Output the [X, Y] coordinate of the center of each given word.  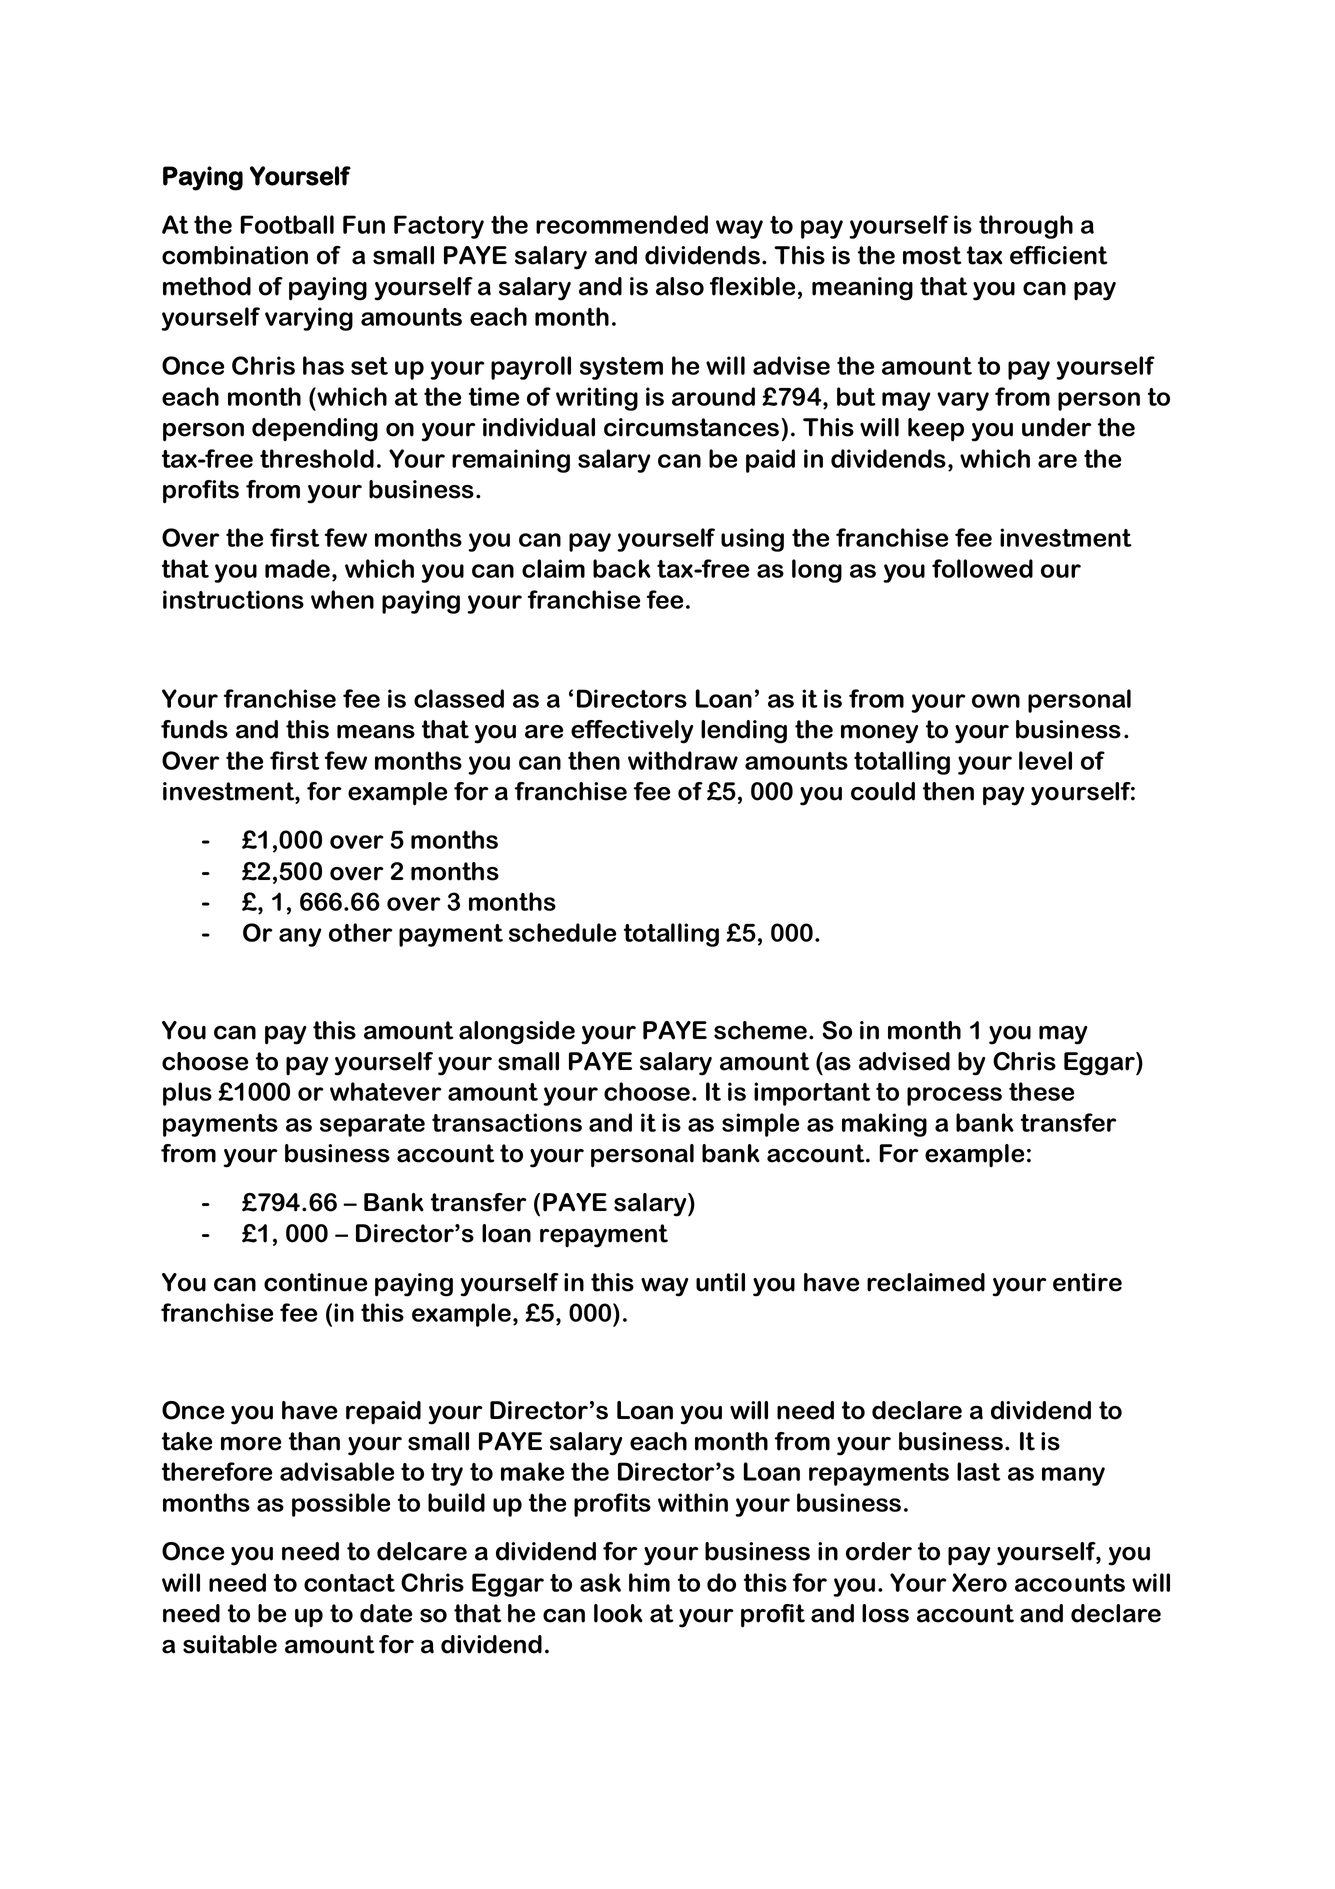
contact [349, 1583]
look [618, 1613]
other [361, 932]
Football [287, 224]
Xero [979, 1582]
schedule [562, 932]
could [883, 791]
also [680, 286]
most [932, 255]
